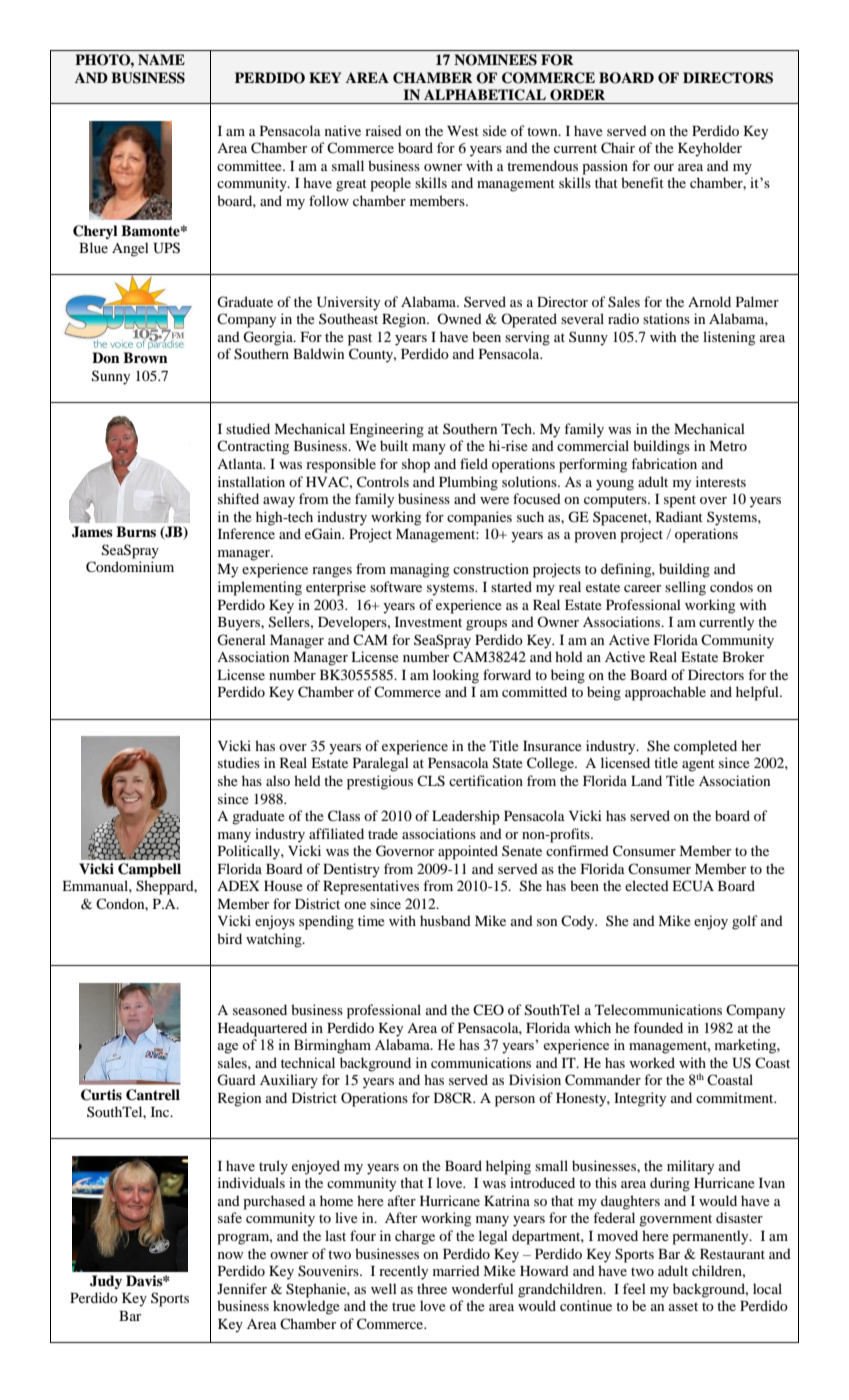 The width and height of the screenshot is (849, 1400). What do you see at coordinates (680, 501) in the screenshot?
I see `spent` at bounding box center [680, 501].
